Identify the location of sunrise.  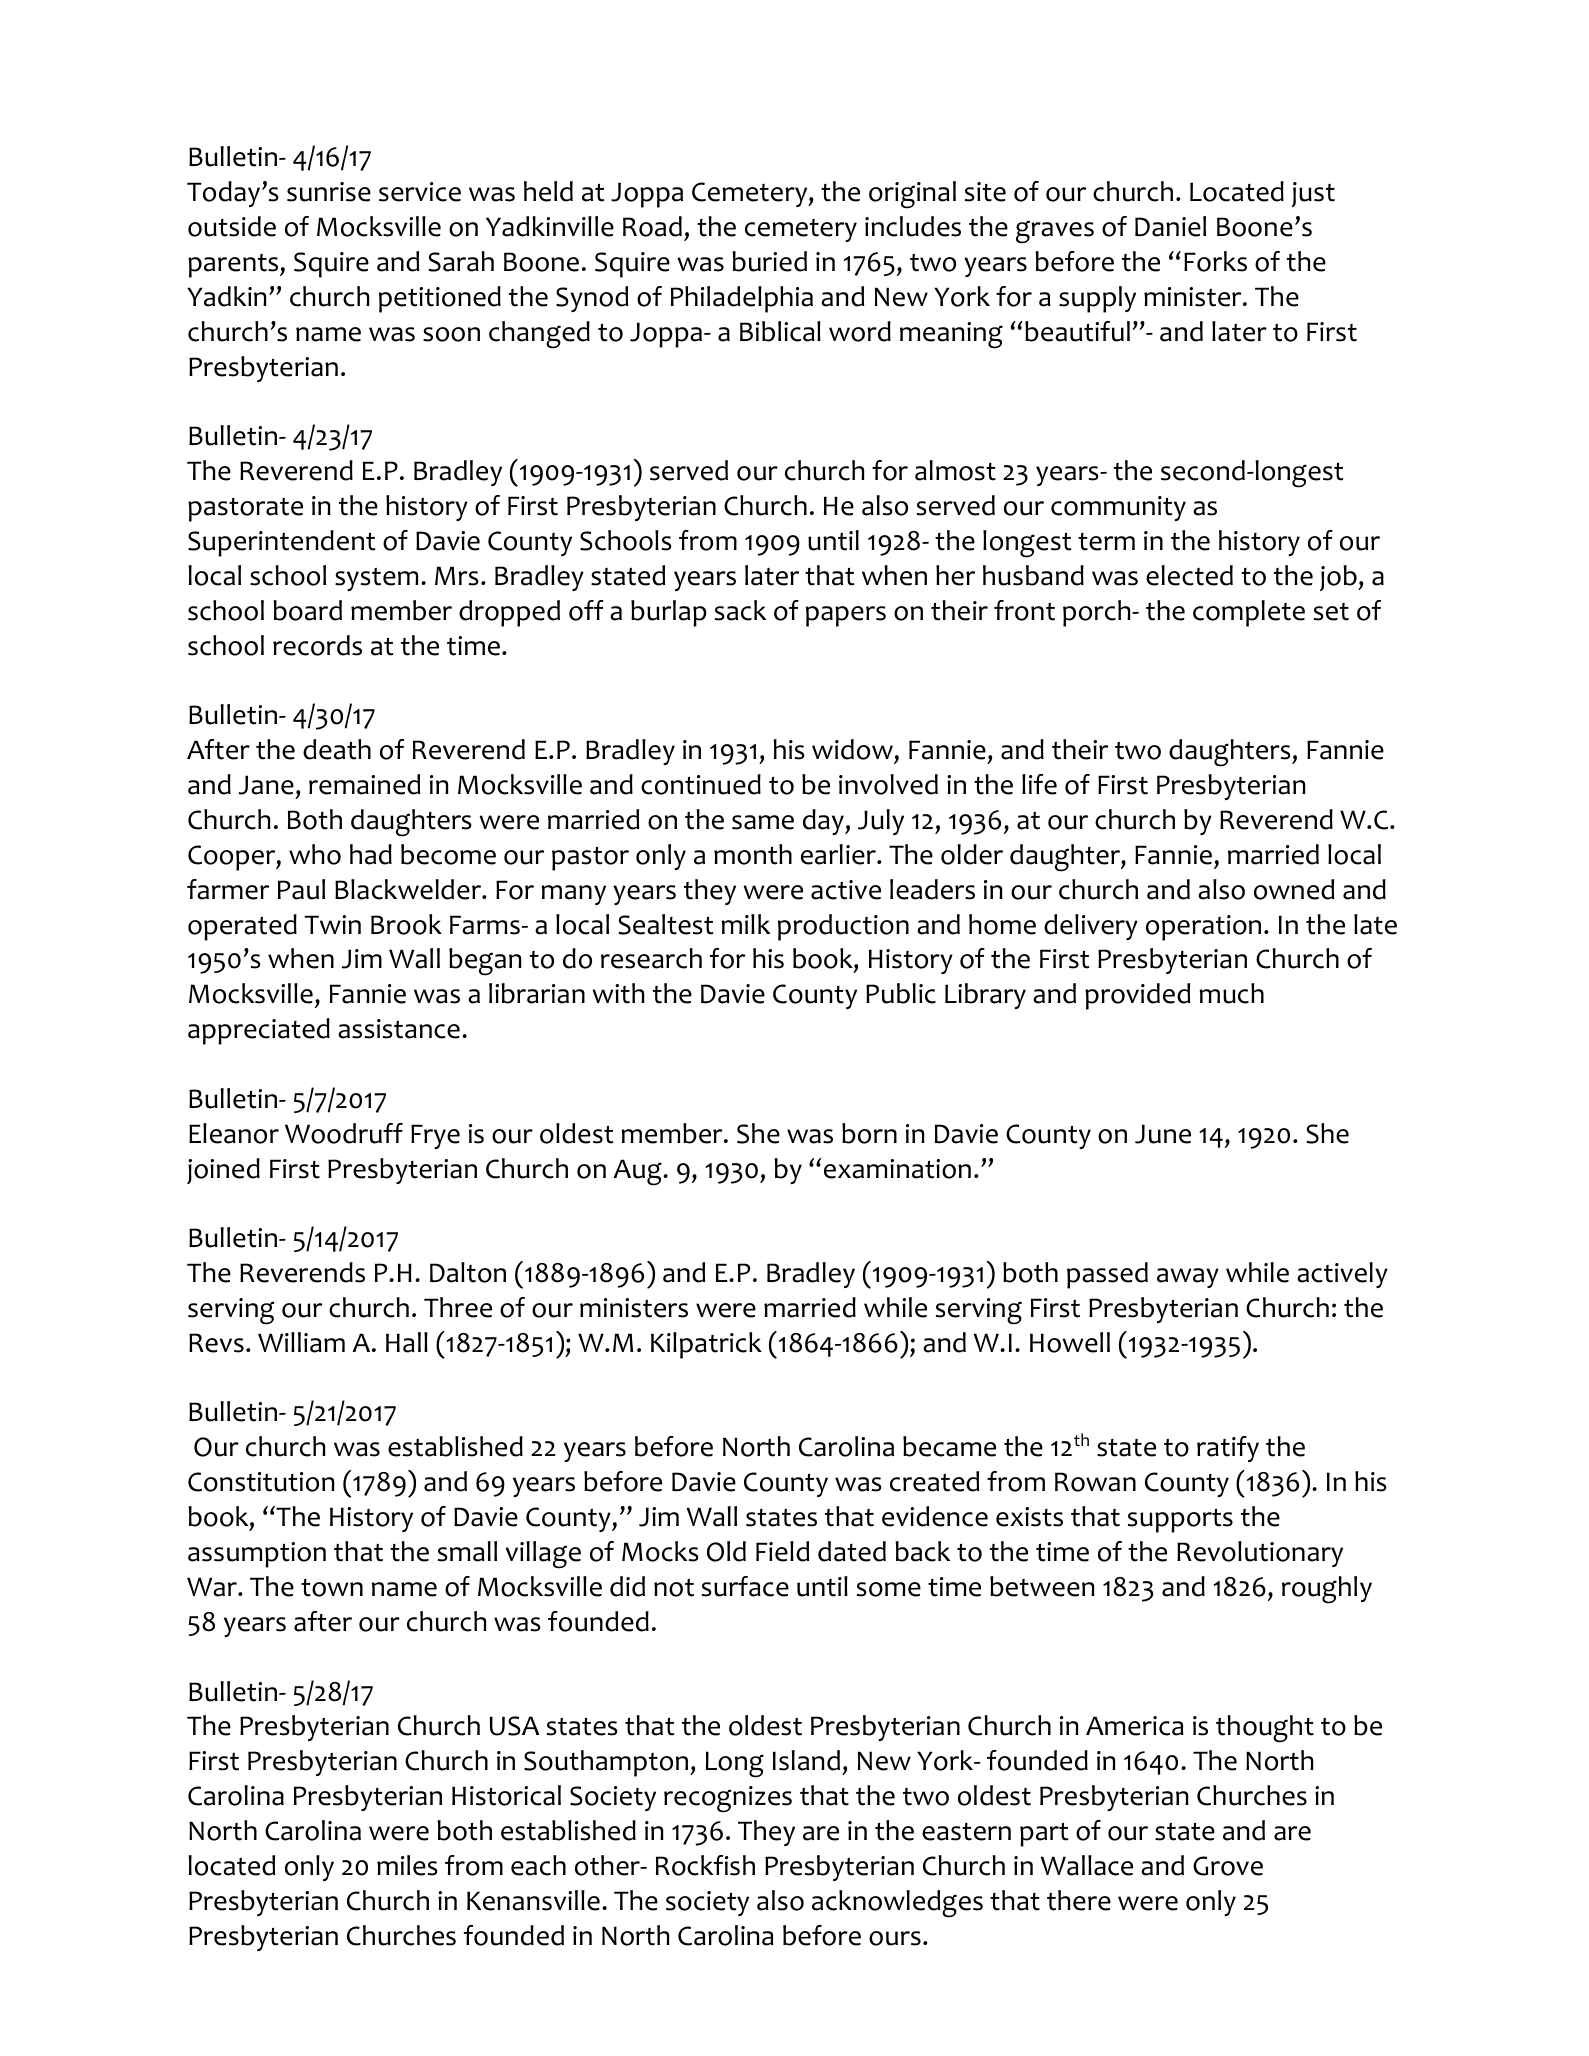
(329, 192).
